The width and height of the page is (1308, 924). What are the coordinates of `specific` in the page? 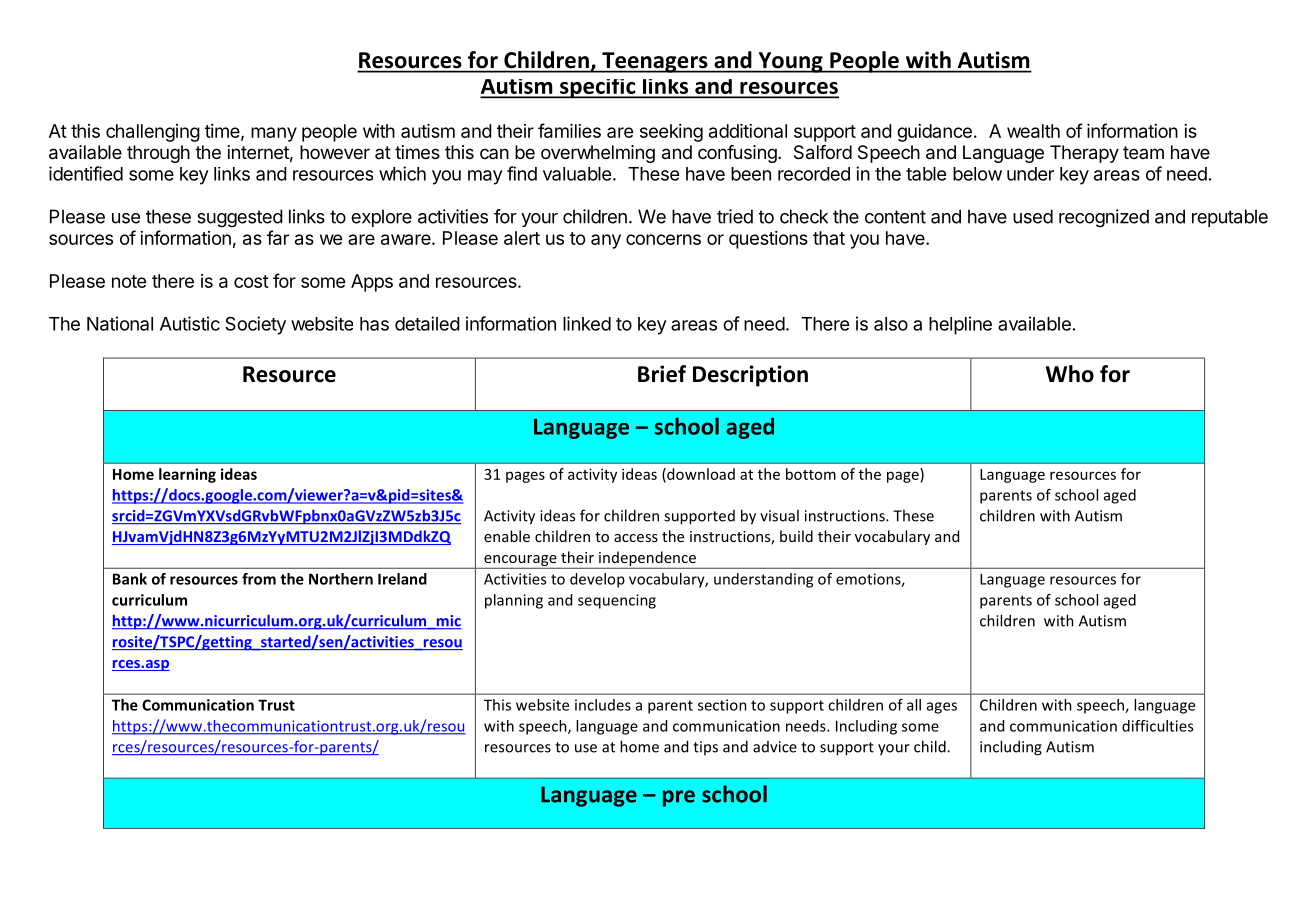 It's located at (598, 89).
